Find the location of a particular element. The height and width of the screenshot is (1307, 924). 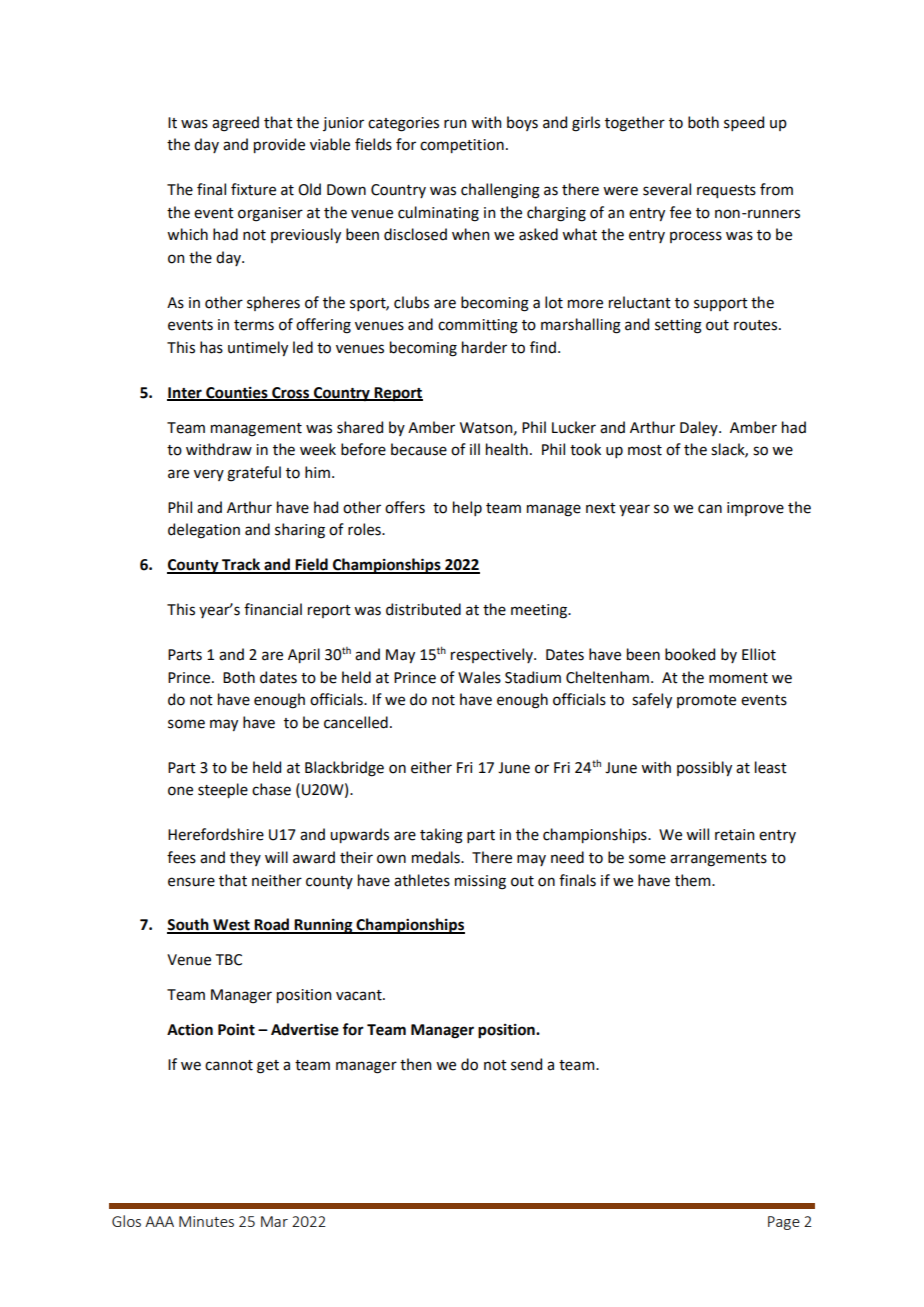

competition is located at coordinates (462, 146).
